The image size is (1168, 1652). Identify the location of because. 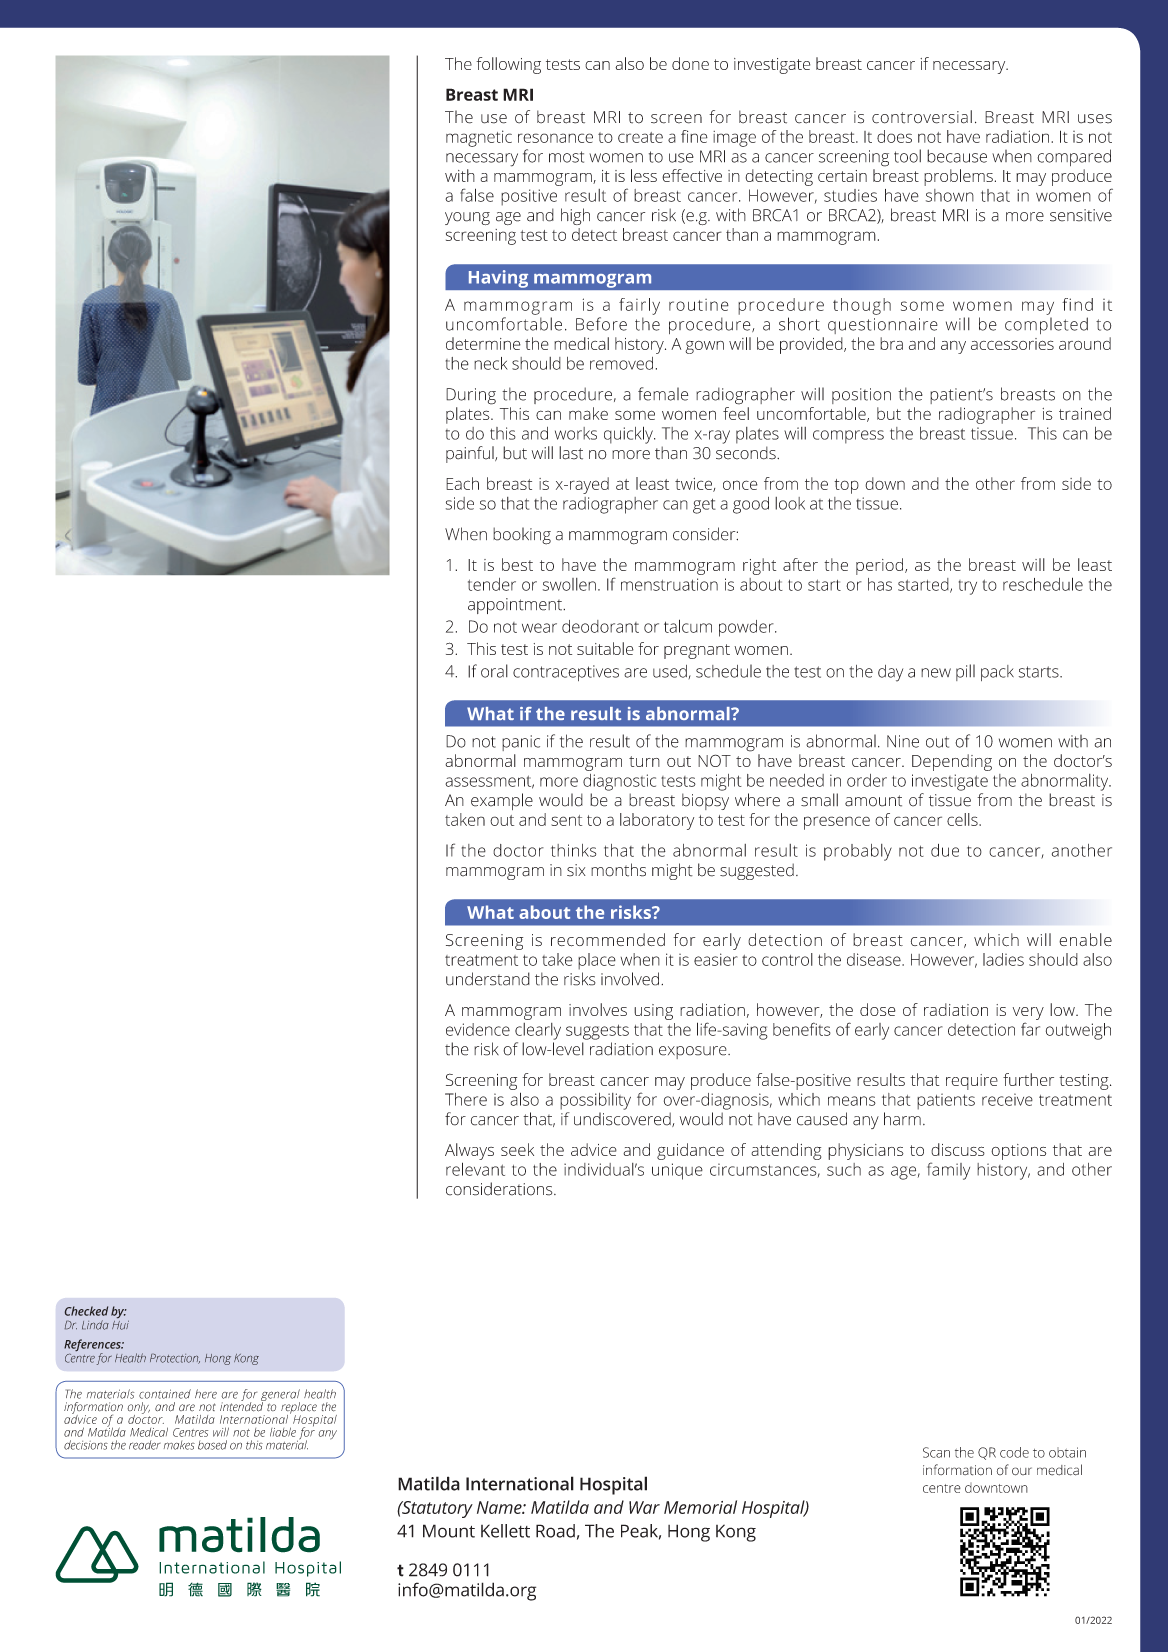
(957, 156).
